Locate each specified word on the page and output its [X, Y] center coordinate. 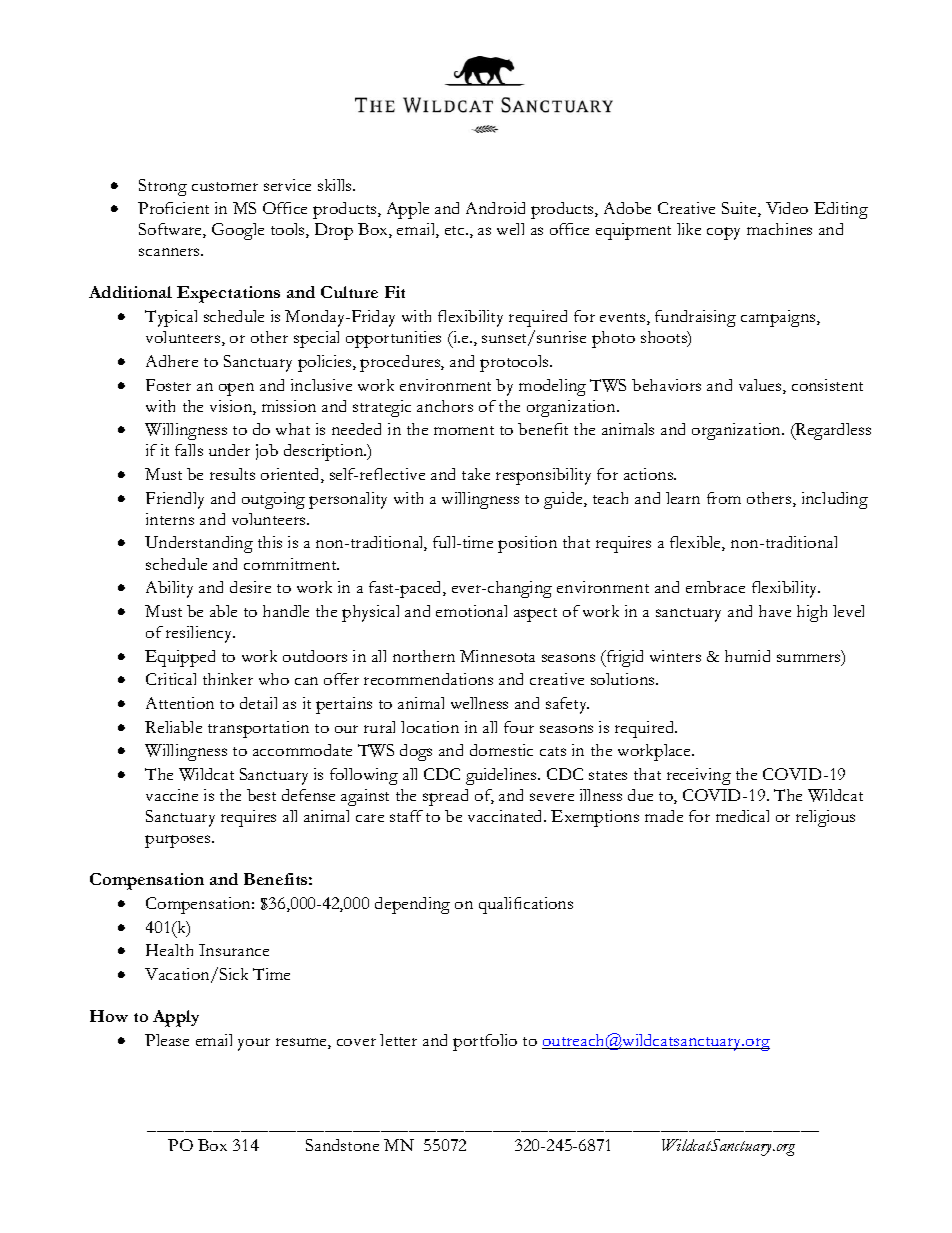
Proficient [173, 208]
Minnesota [497, 656]
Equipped [180, 658]
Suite [740, 209]
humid [747, 656]
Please [167, 1040]
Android [495, 208]
